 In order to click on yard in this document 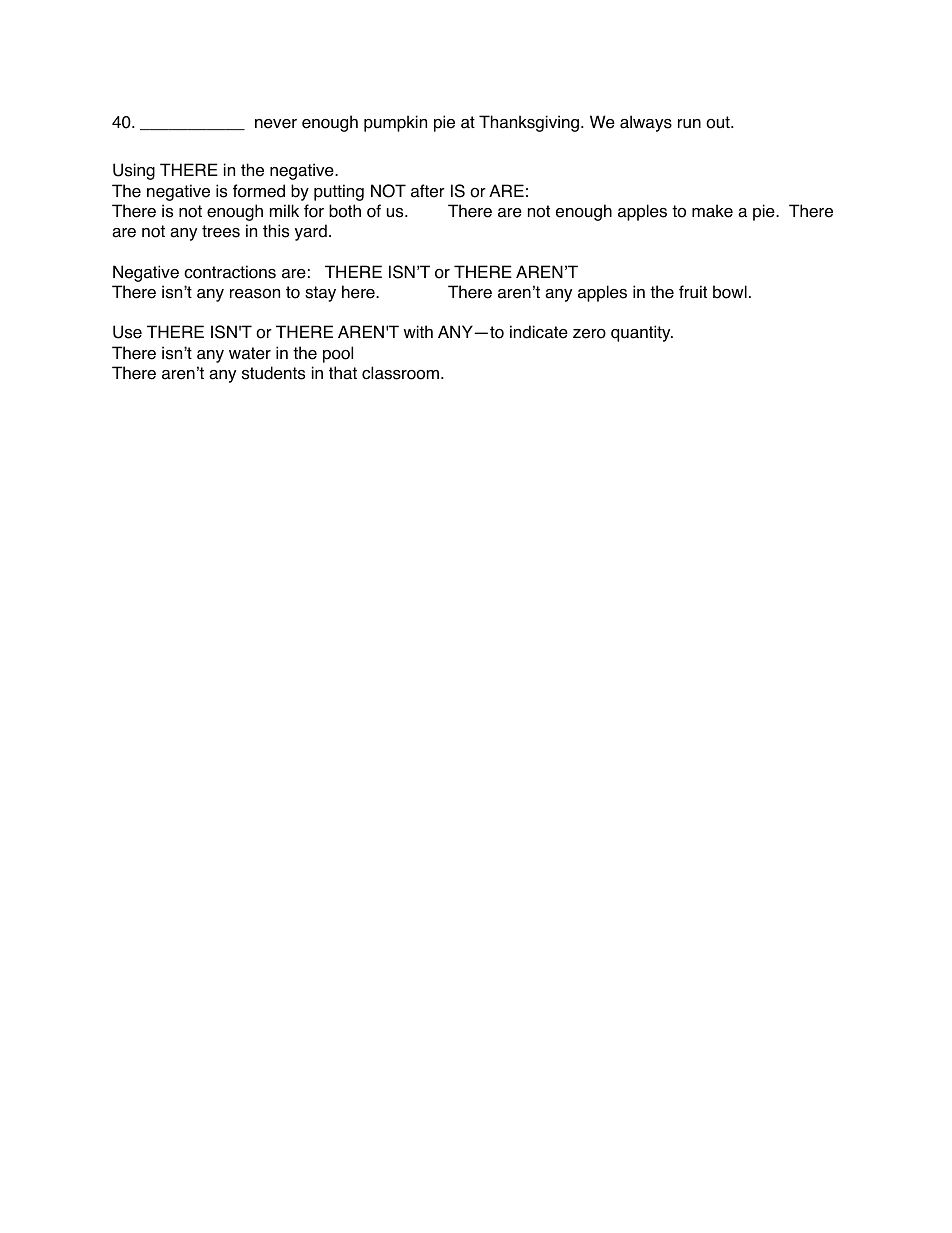, I will do `click(311, 232)`.
